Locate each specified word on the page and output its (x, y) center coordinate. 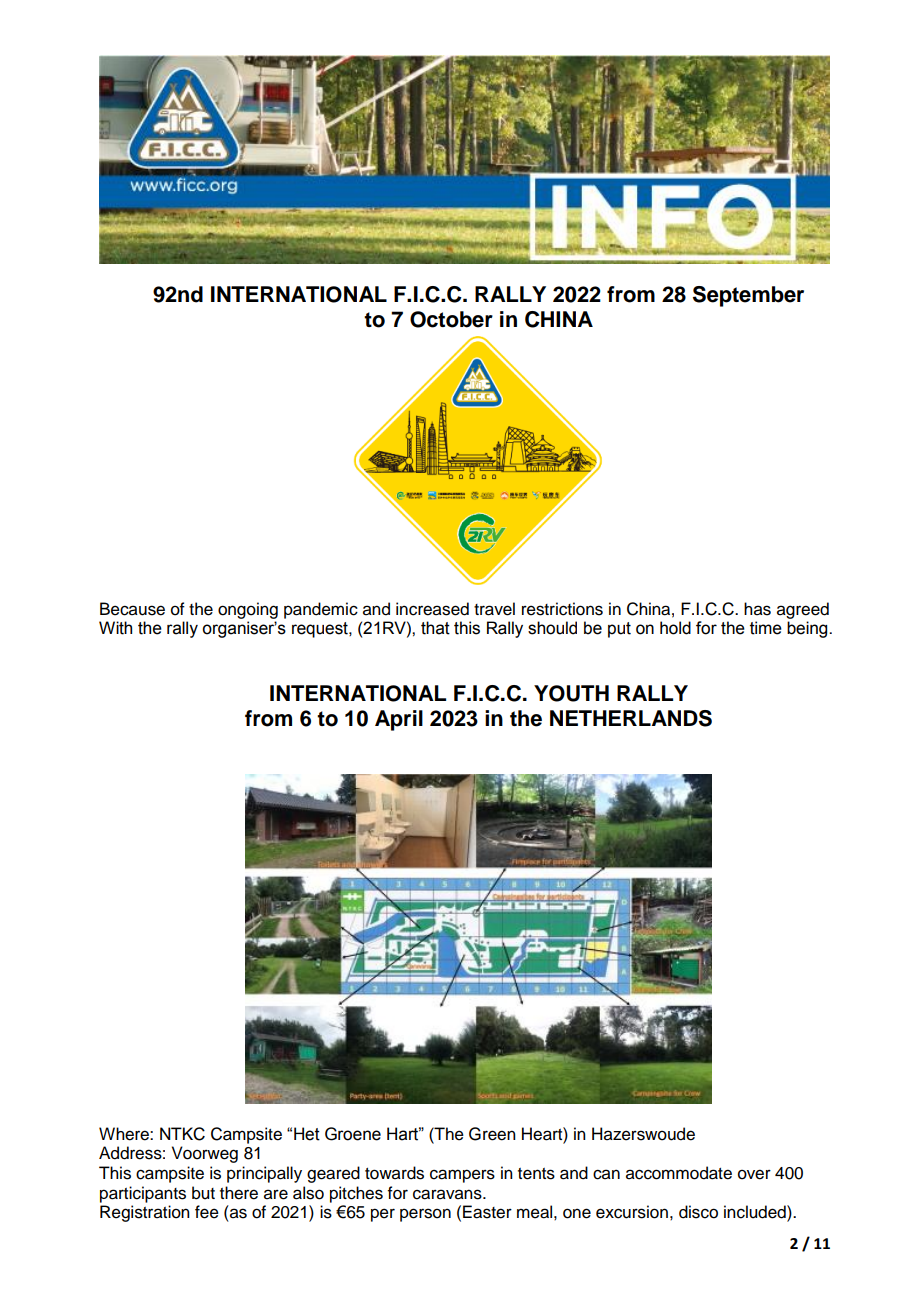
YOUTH (571, 693)
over (754, 1174)
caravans (448, 1194)
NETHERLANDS (631, 718)
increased (432, 609)
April (399, 720)
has (757, 609)
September (748, 296)
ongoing (248, 610)
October (451, 319)
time (766, 628)
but (203, 1193)
